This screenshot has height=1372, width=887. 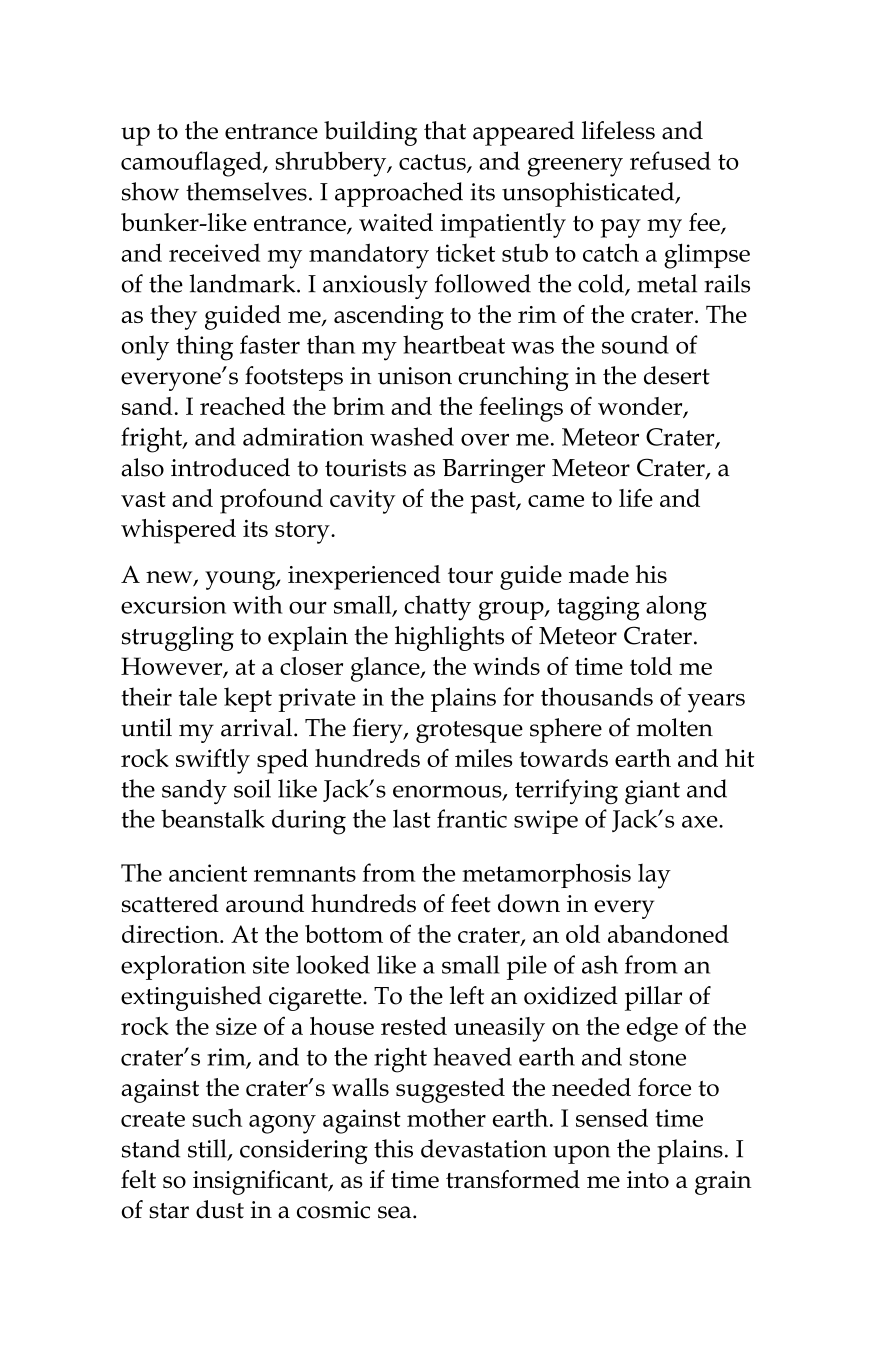 I want to click on highlights, so click(x=449, y=638).
